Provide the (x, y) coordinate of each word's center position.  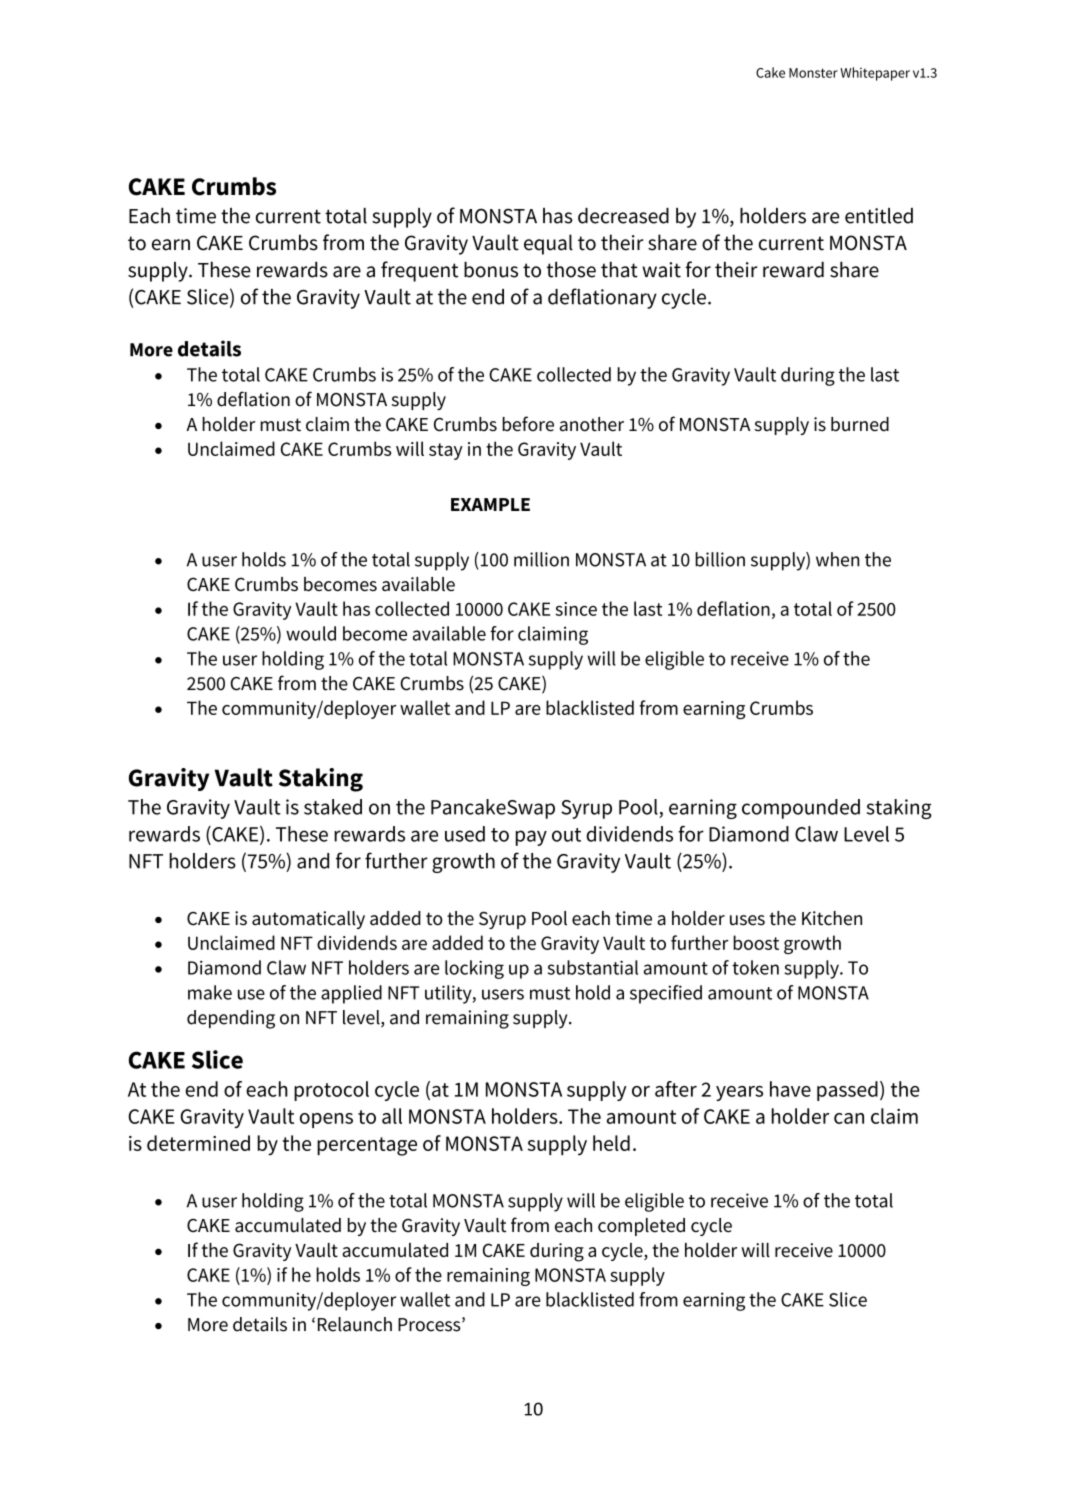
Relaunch (355, 1324)
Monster (813, 73)
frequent (419, 271)
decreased (623, 216)
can (849, 1118)
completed (641, 1227)
